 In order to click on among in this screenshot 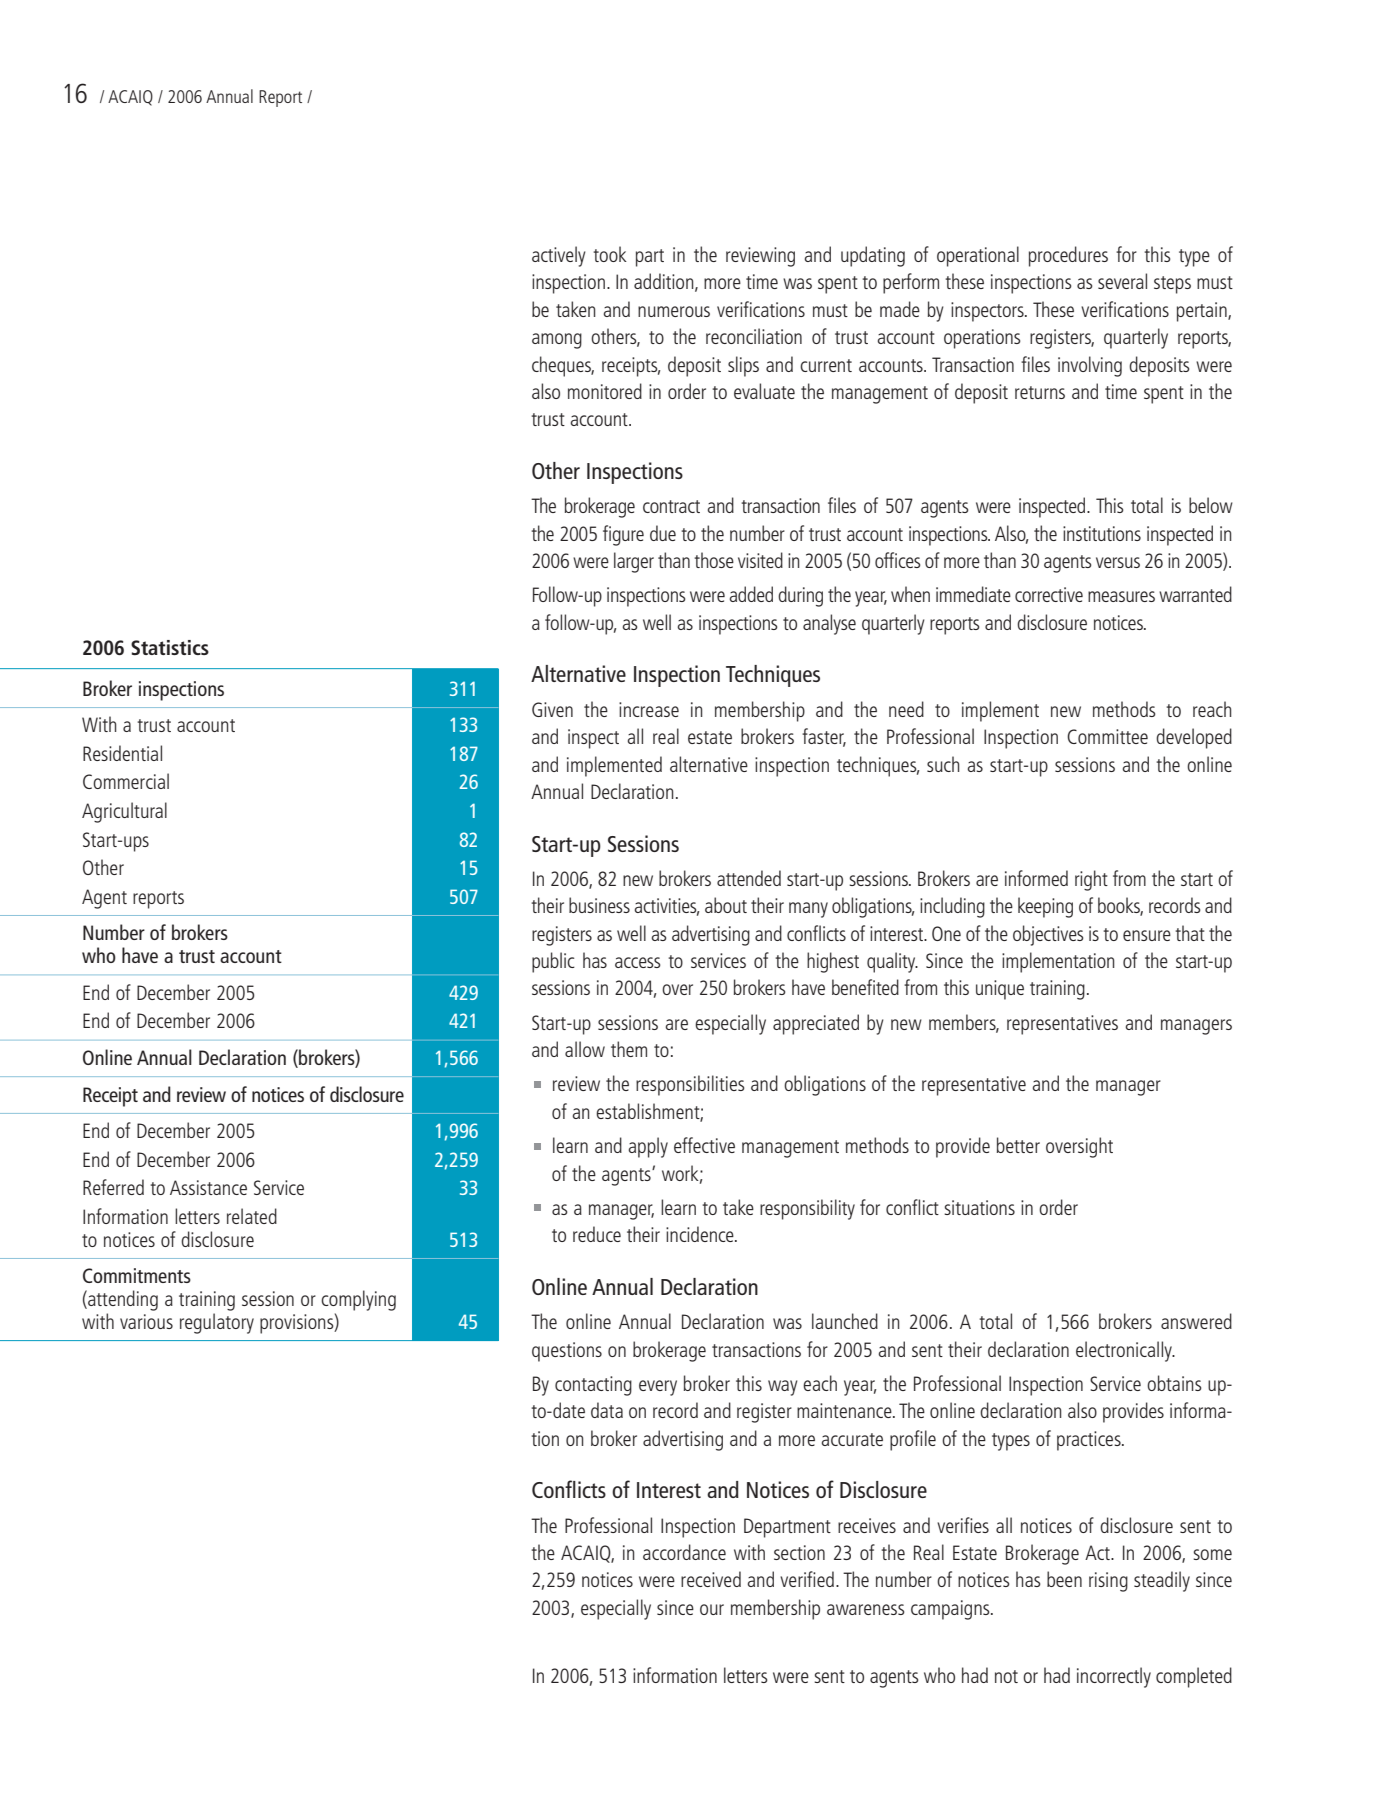, I will do `click(557, 341)`.
